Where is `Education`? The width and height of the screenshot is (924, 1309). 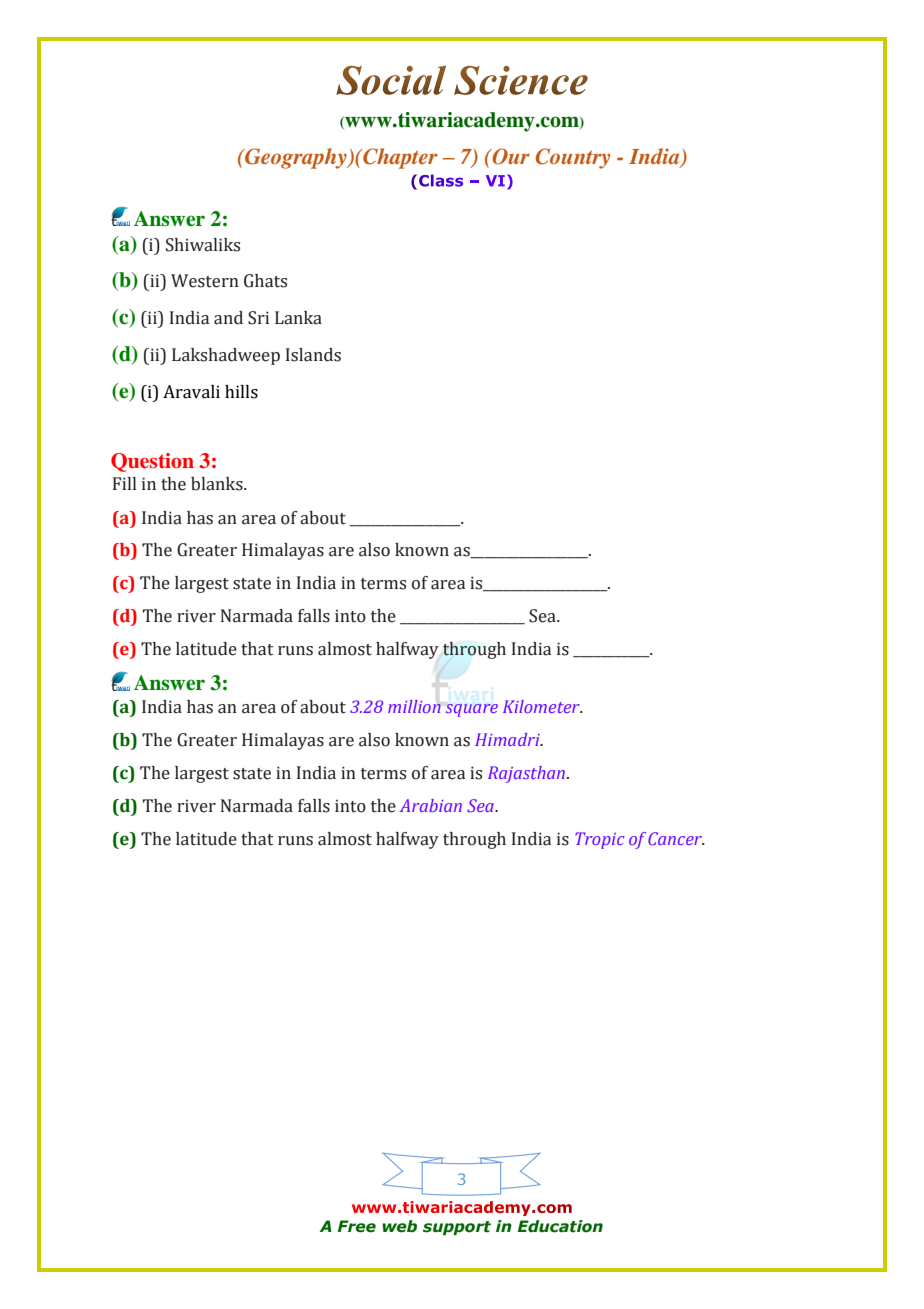 Education is located at coordinates (560, 1226).
